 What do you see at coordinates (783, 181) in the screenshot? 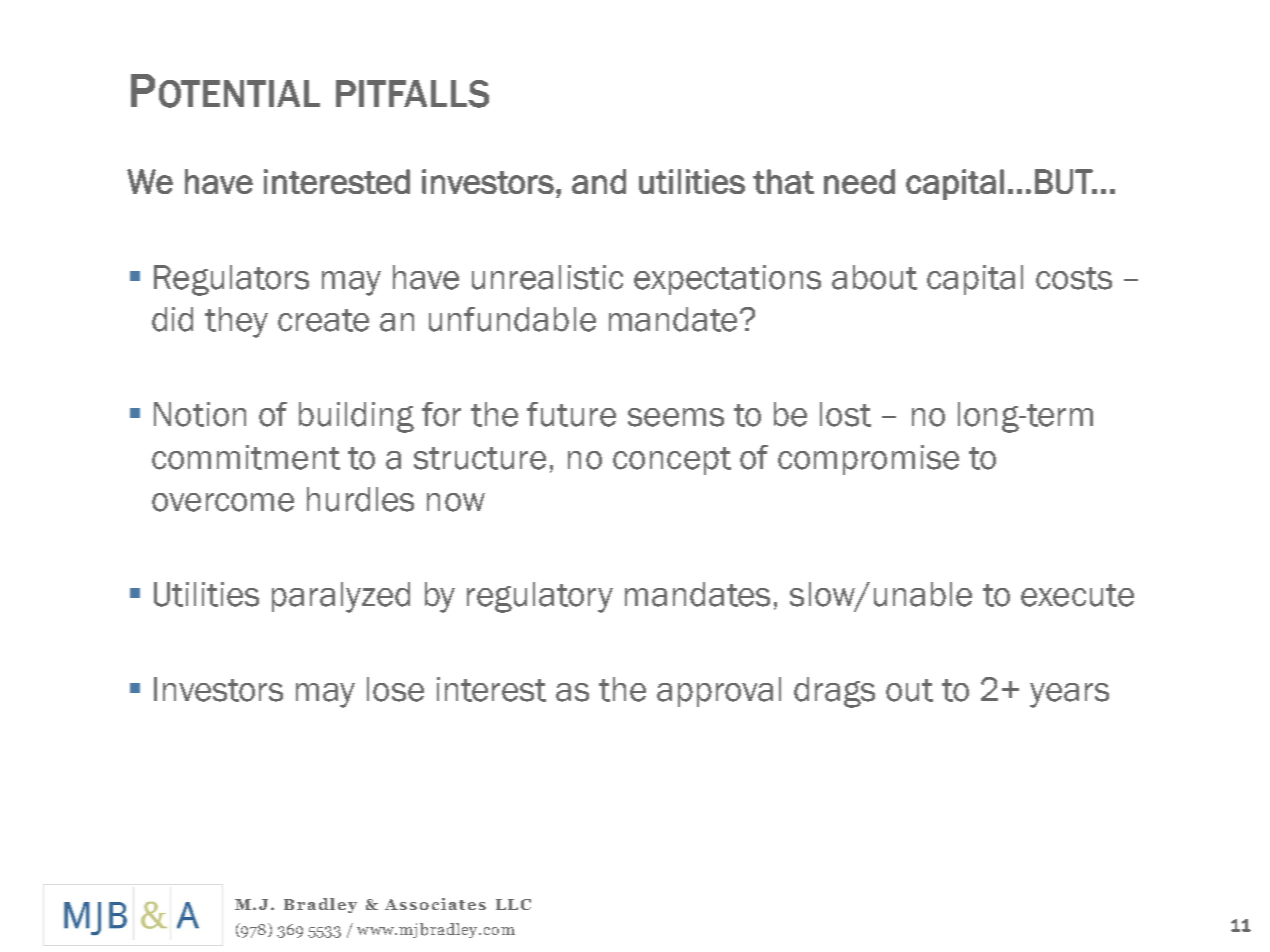
I see `that` at bounding box center [783, 181].
